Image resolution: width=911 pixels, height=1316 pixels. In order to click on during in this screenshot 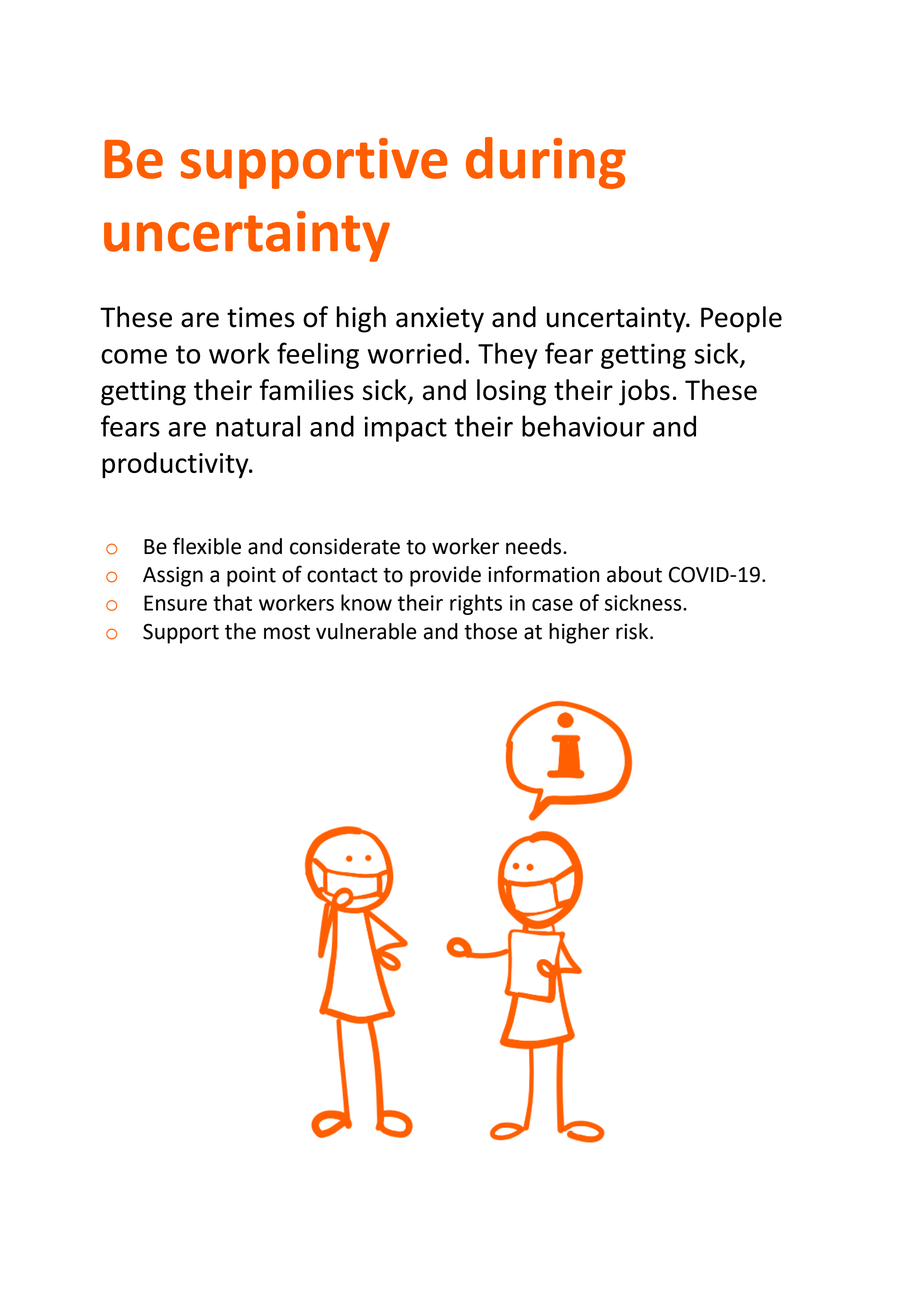, I will do `click(546, 163)`.
